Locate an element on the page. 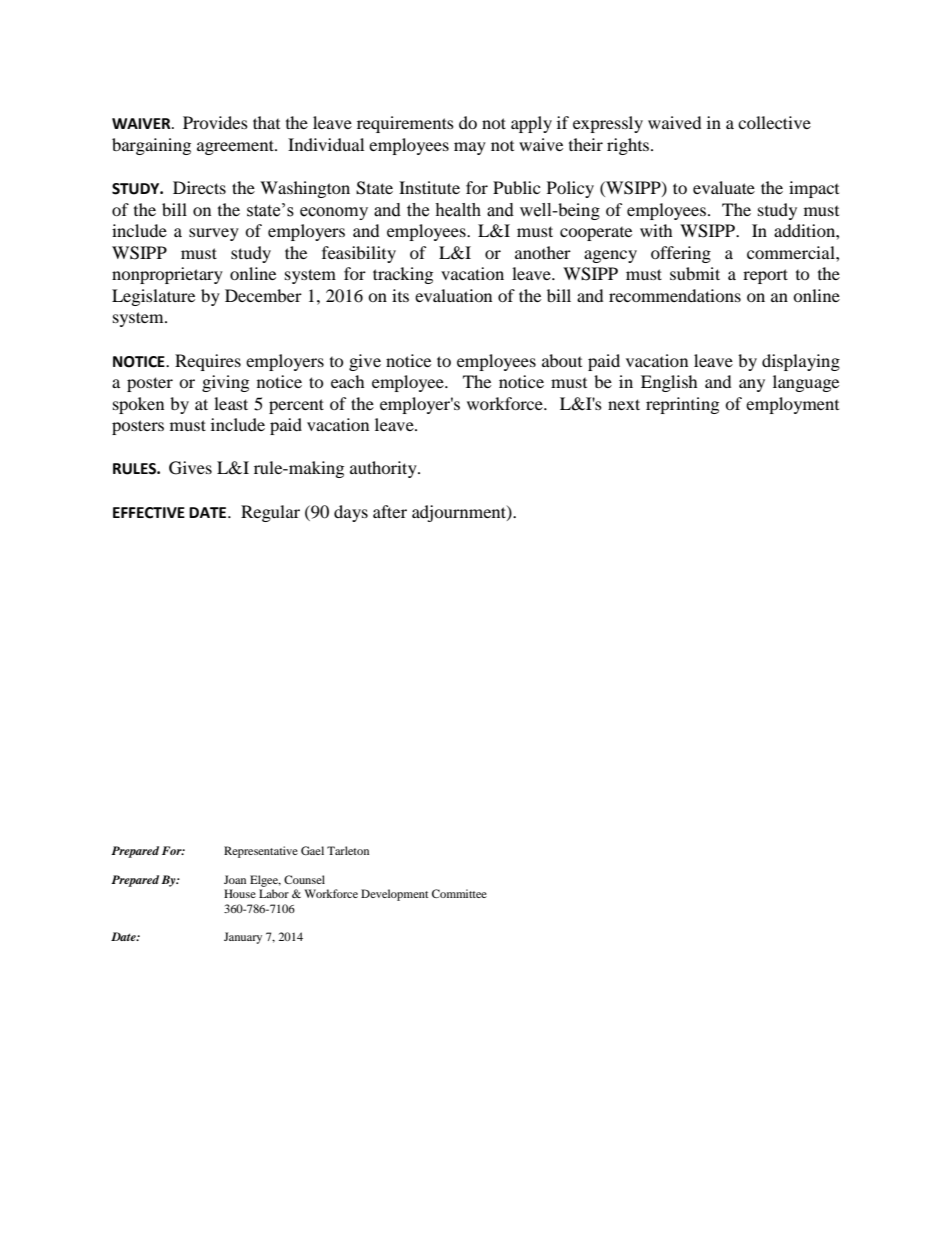 This image has width=952, height=1233. after is located at coordinates (390, 511).
